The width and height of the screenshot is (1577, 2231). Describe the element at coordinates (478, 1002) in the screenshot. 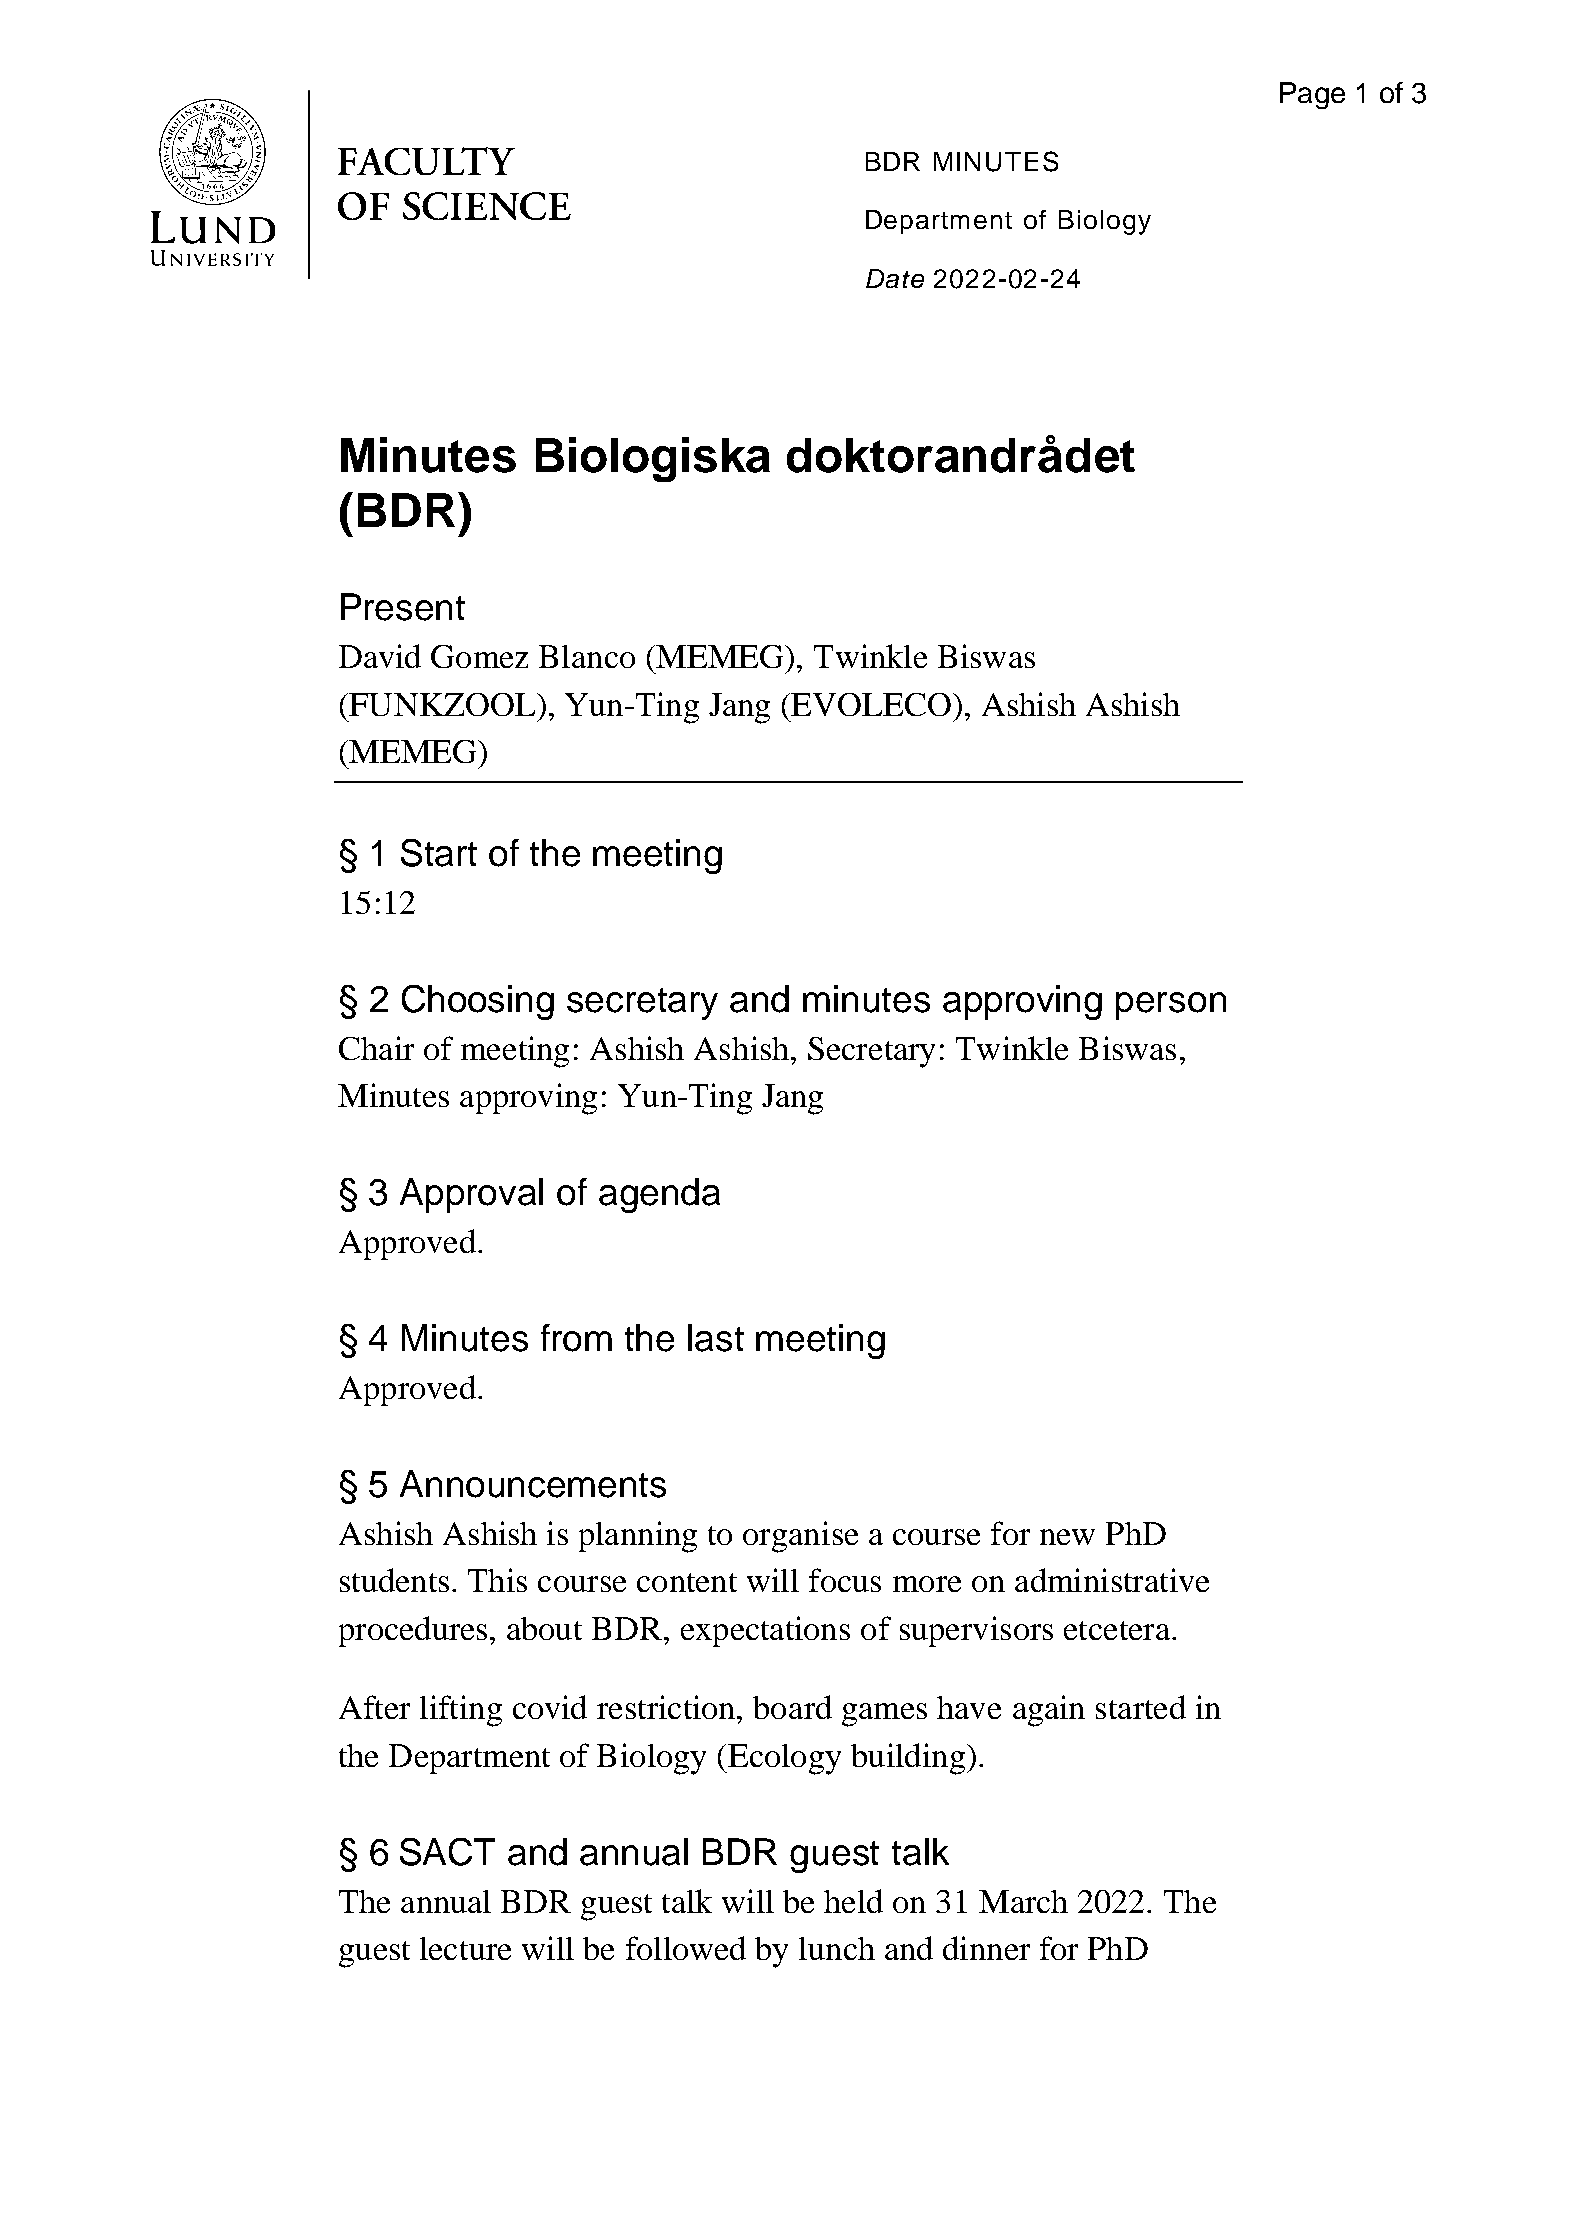

I see `Choosing` at that location.
